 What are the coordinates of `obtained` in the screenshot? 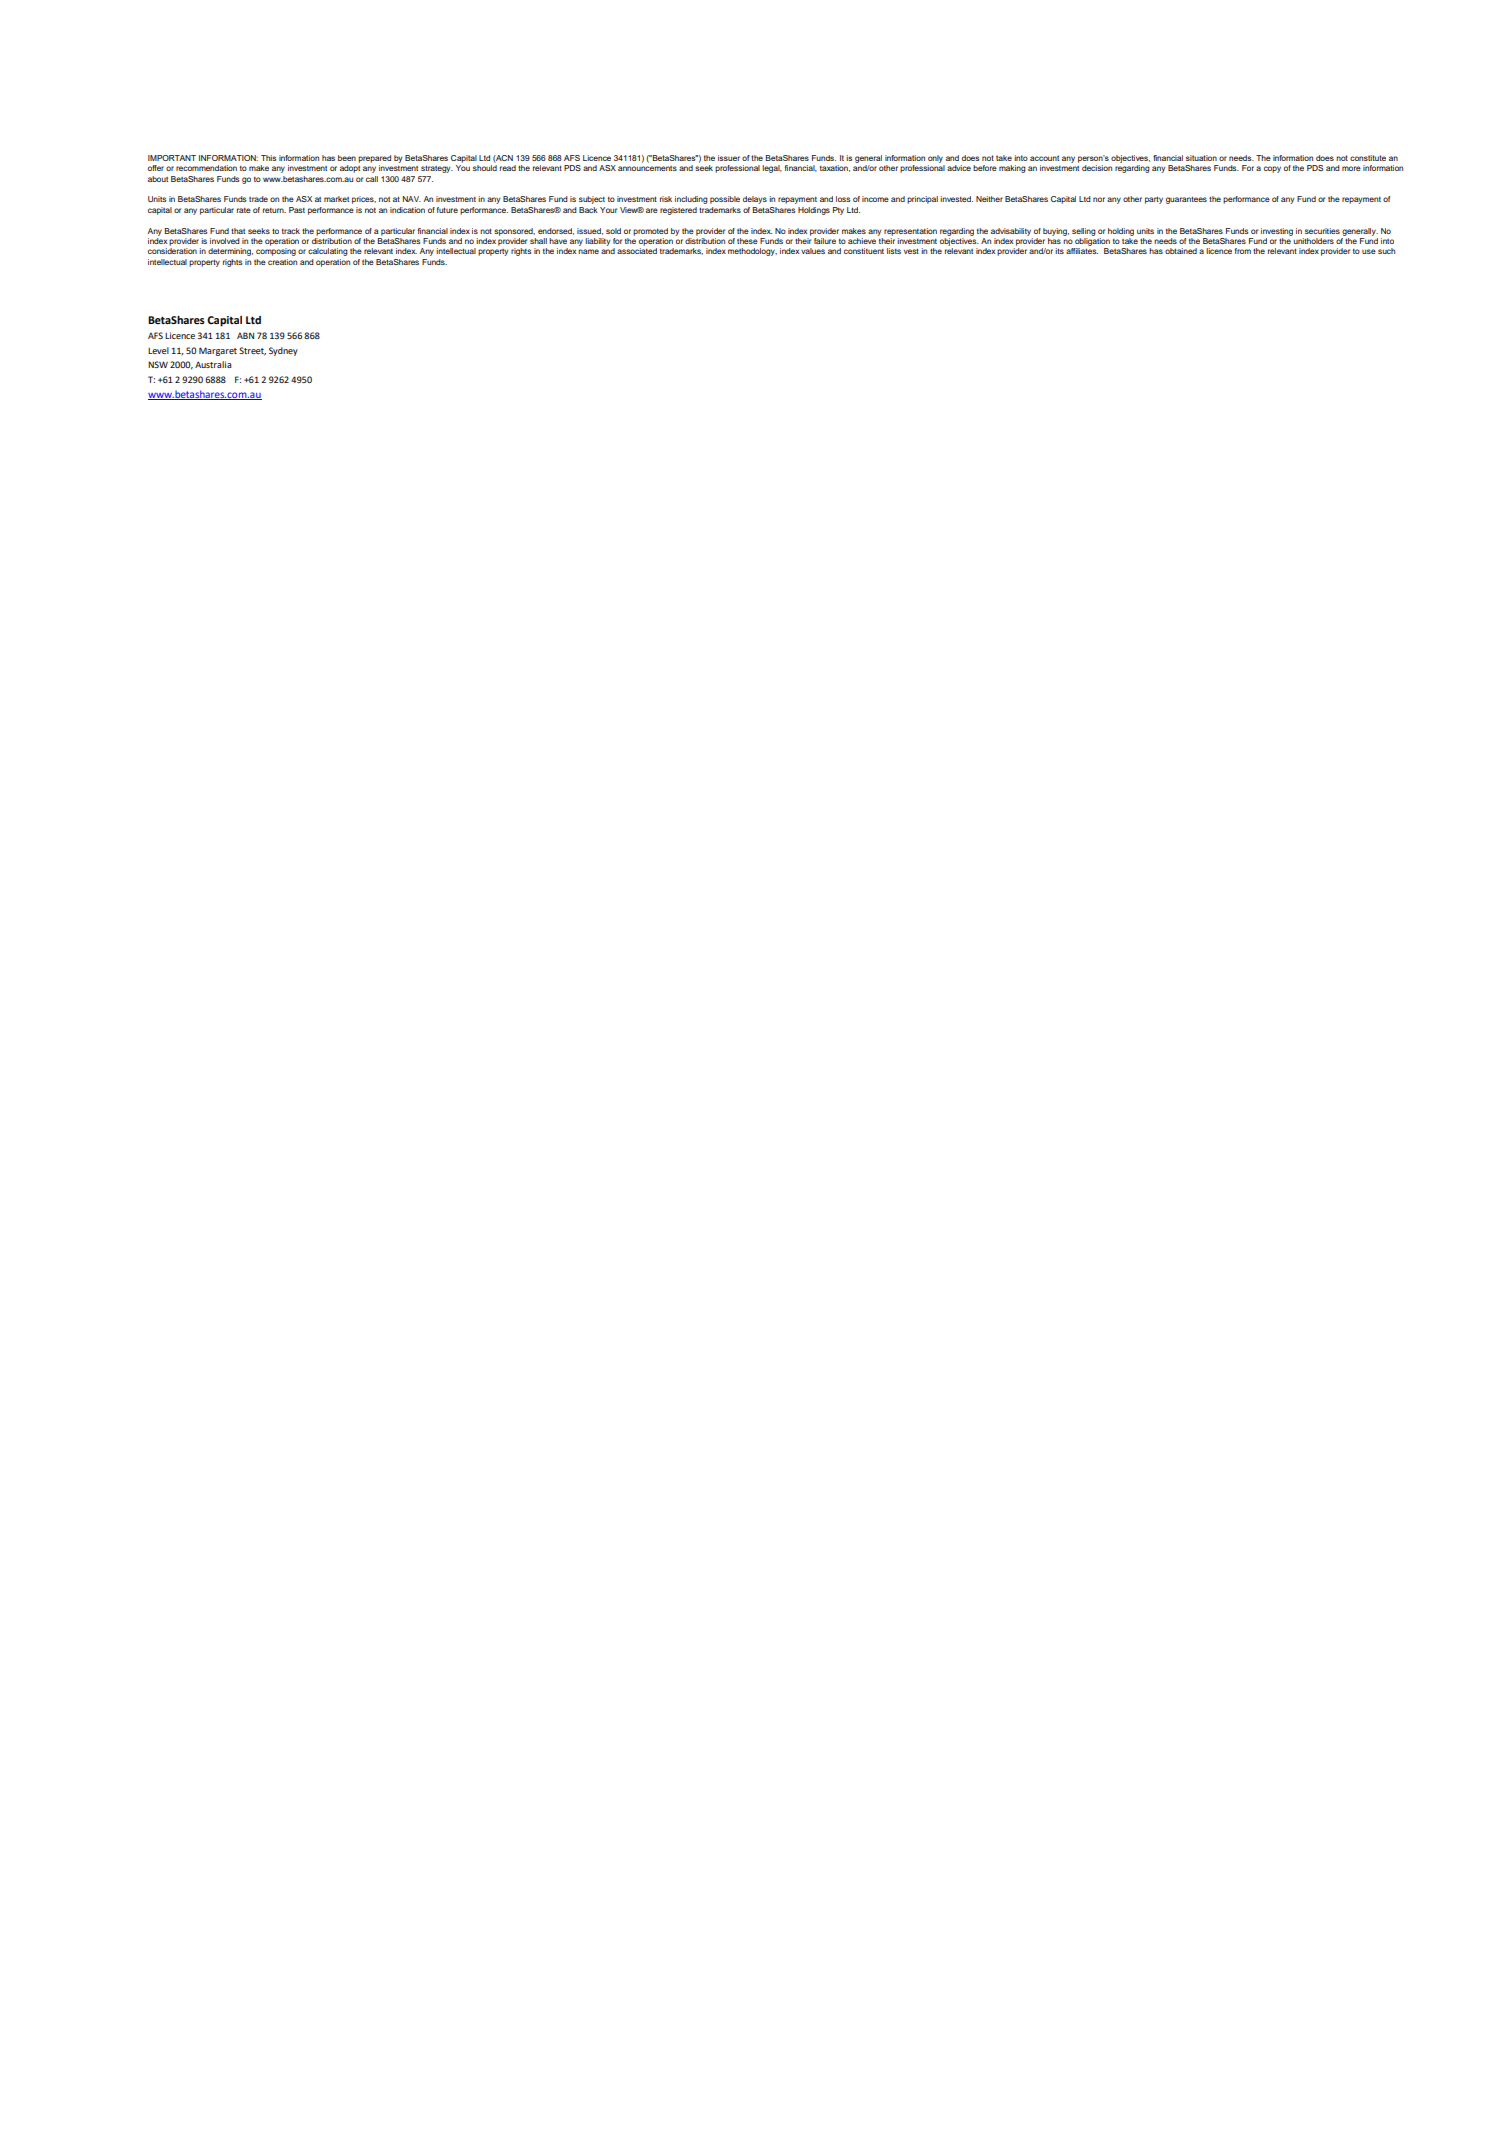 It's located at (1181, 251).
